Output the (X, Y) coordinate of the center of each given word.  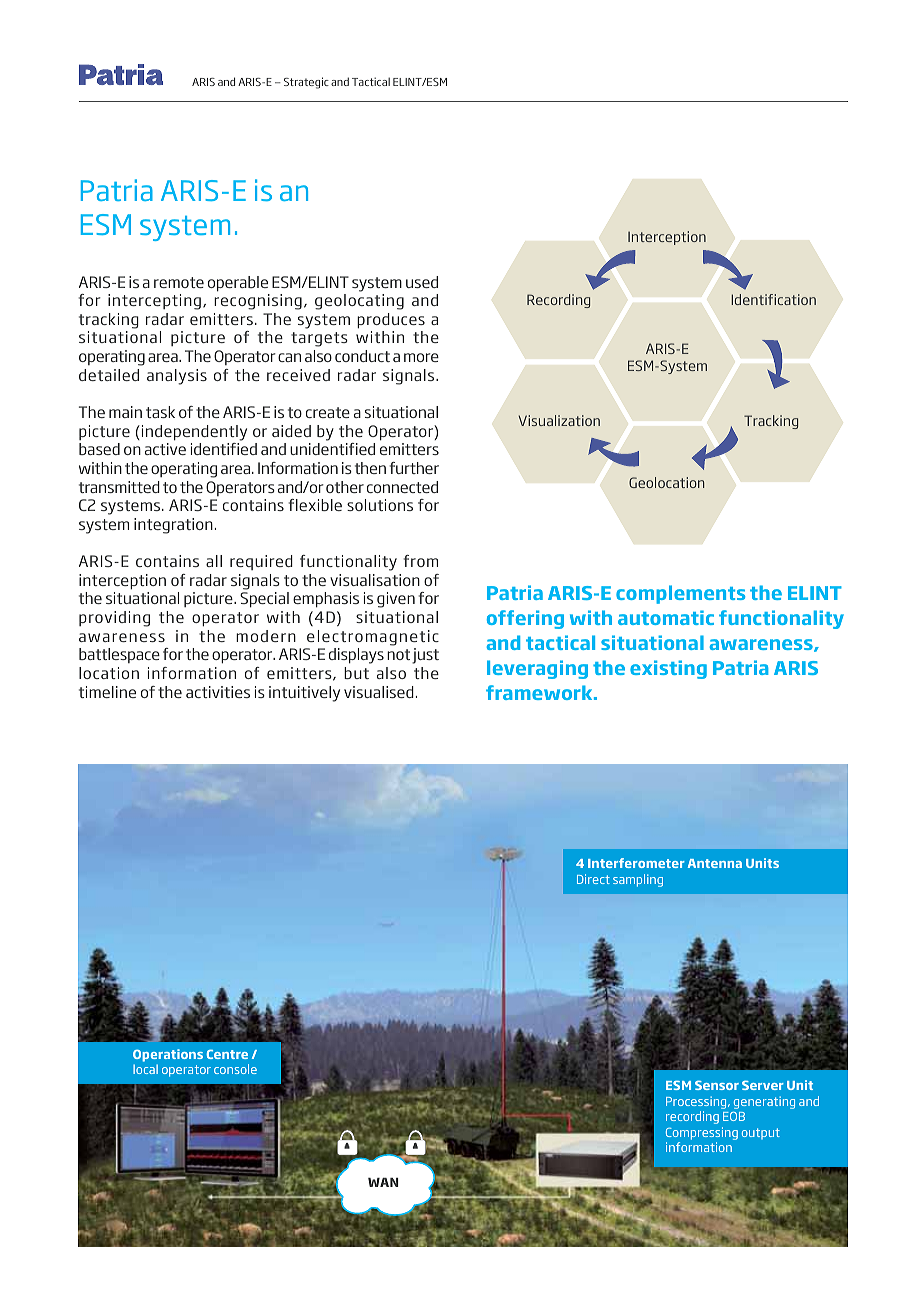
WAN (383, 1182)
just (425, 656)
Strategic (306, 83)
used (422, 282)
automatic (666, 617)
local (145, 1069)
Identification (773, 299)
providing (114, 619)
